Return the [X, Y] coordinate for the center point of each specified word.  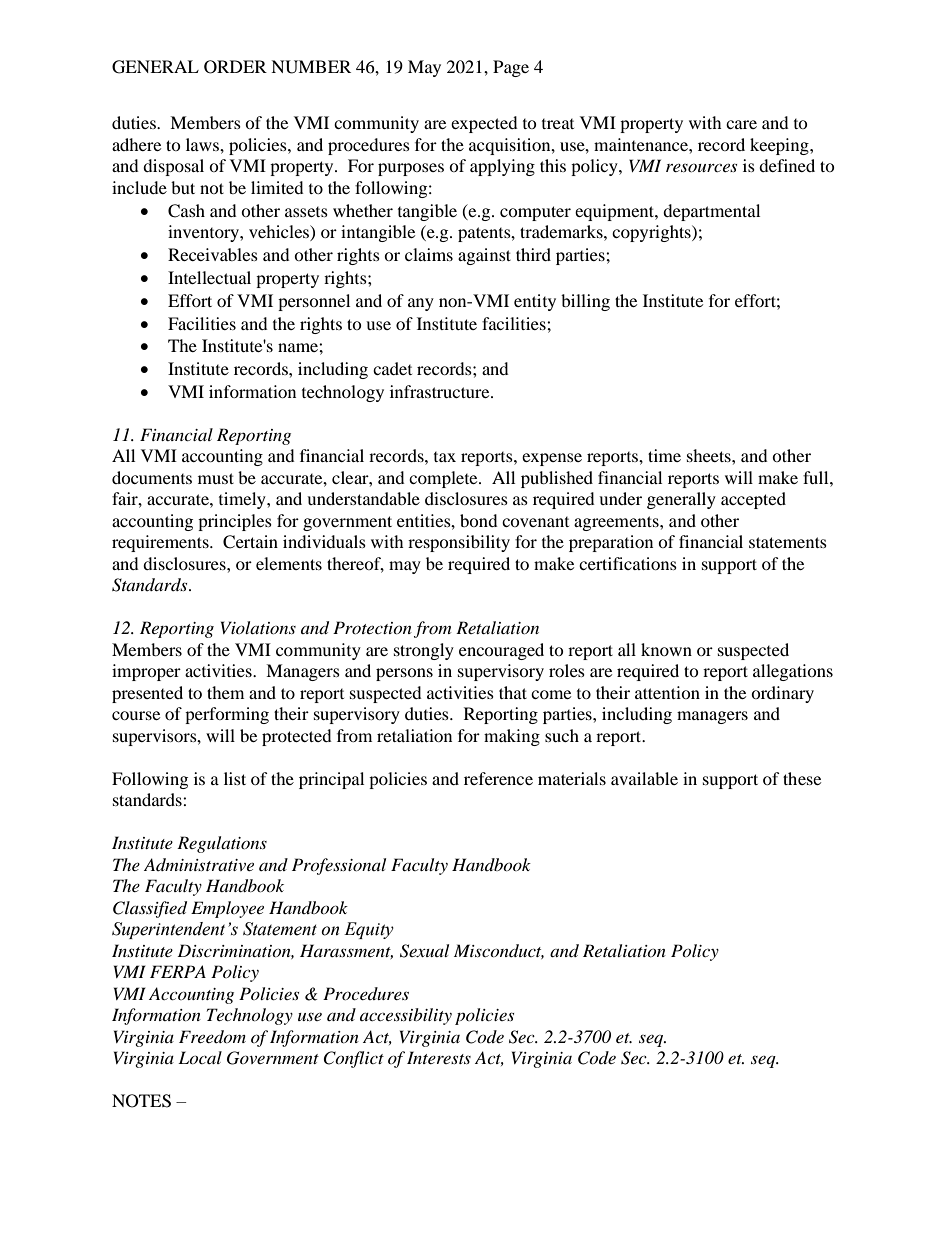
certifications [628, 563]
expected [484, 124]
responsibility [459, 543]
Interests [439, 1057]
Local [200, 1057]
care [741, 124]
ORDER [235, 67]
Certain [250, 542]
